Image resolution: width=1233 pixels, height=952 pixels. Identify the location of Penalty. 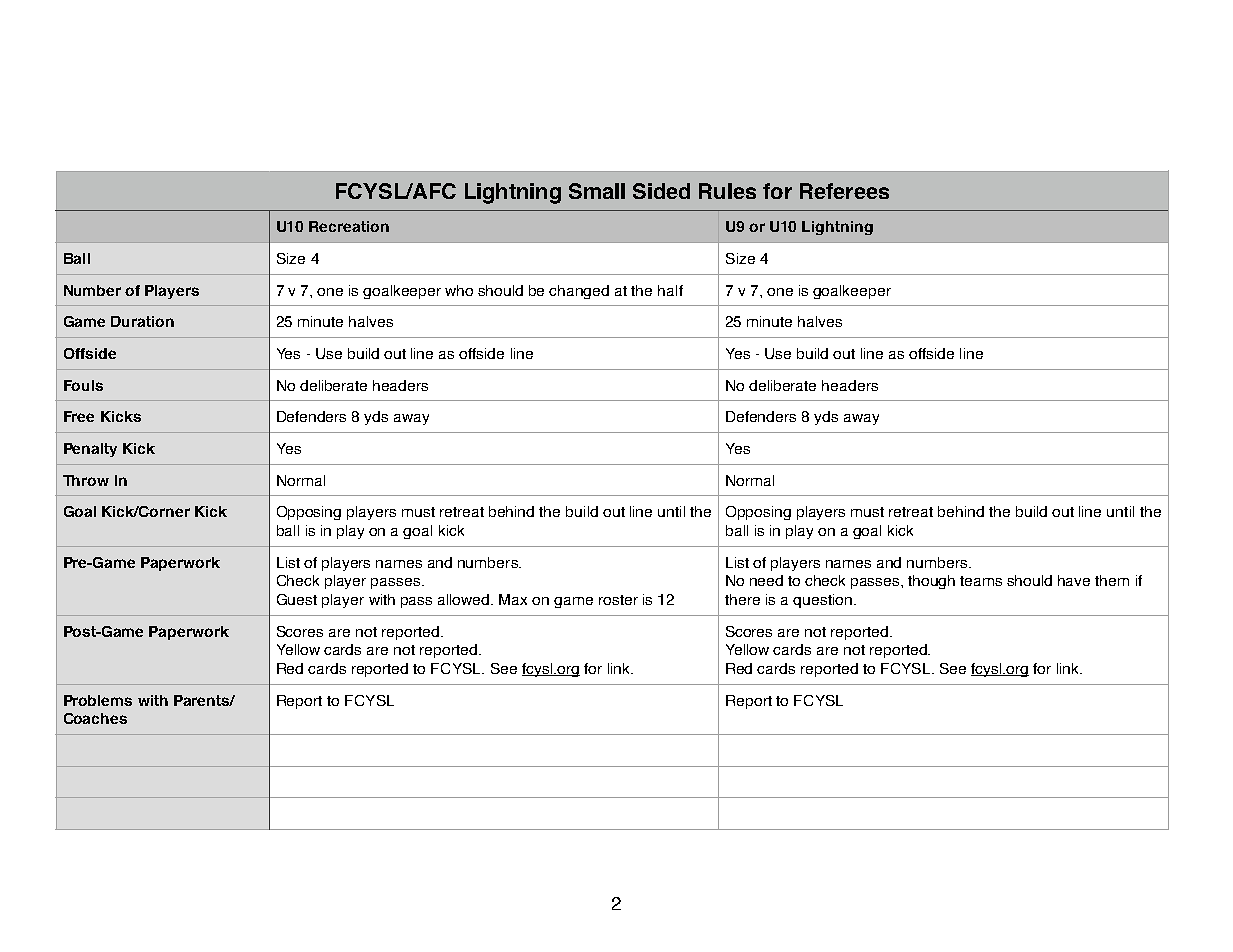
(90, 450).
